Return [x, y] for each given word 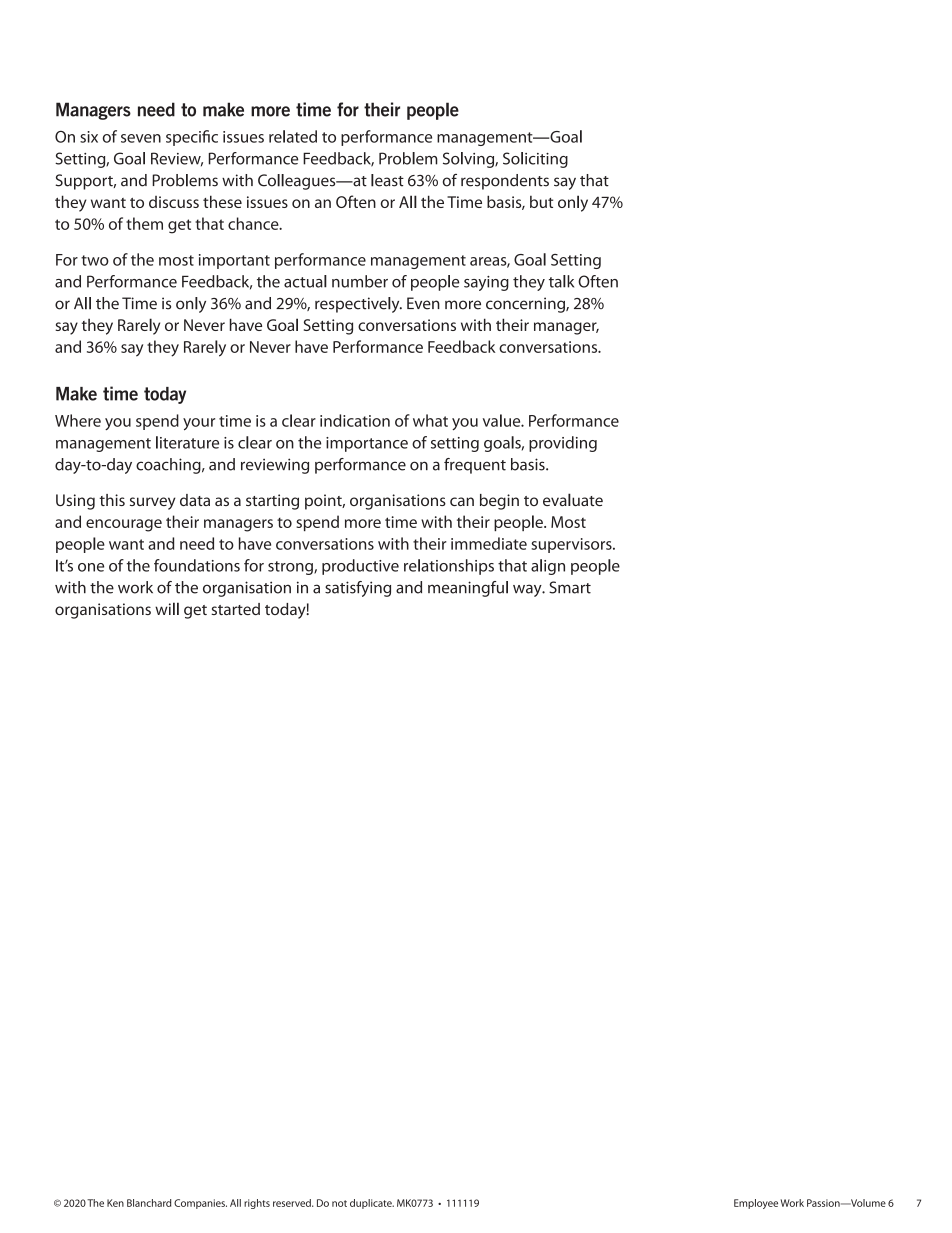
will [167, 608]
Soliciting [535, 160]
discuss [174, 202]
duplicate [372, 1204]
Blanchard [149, 1203]
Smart [570, 587]
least [387, 180]
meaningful [468, 589]
